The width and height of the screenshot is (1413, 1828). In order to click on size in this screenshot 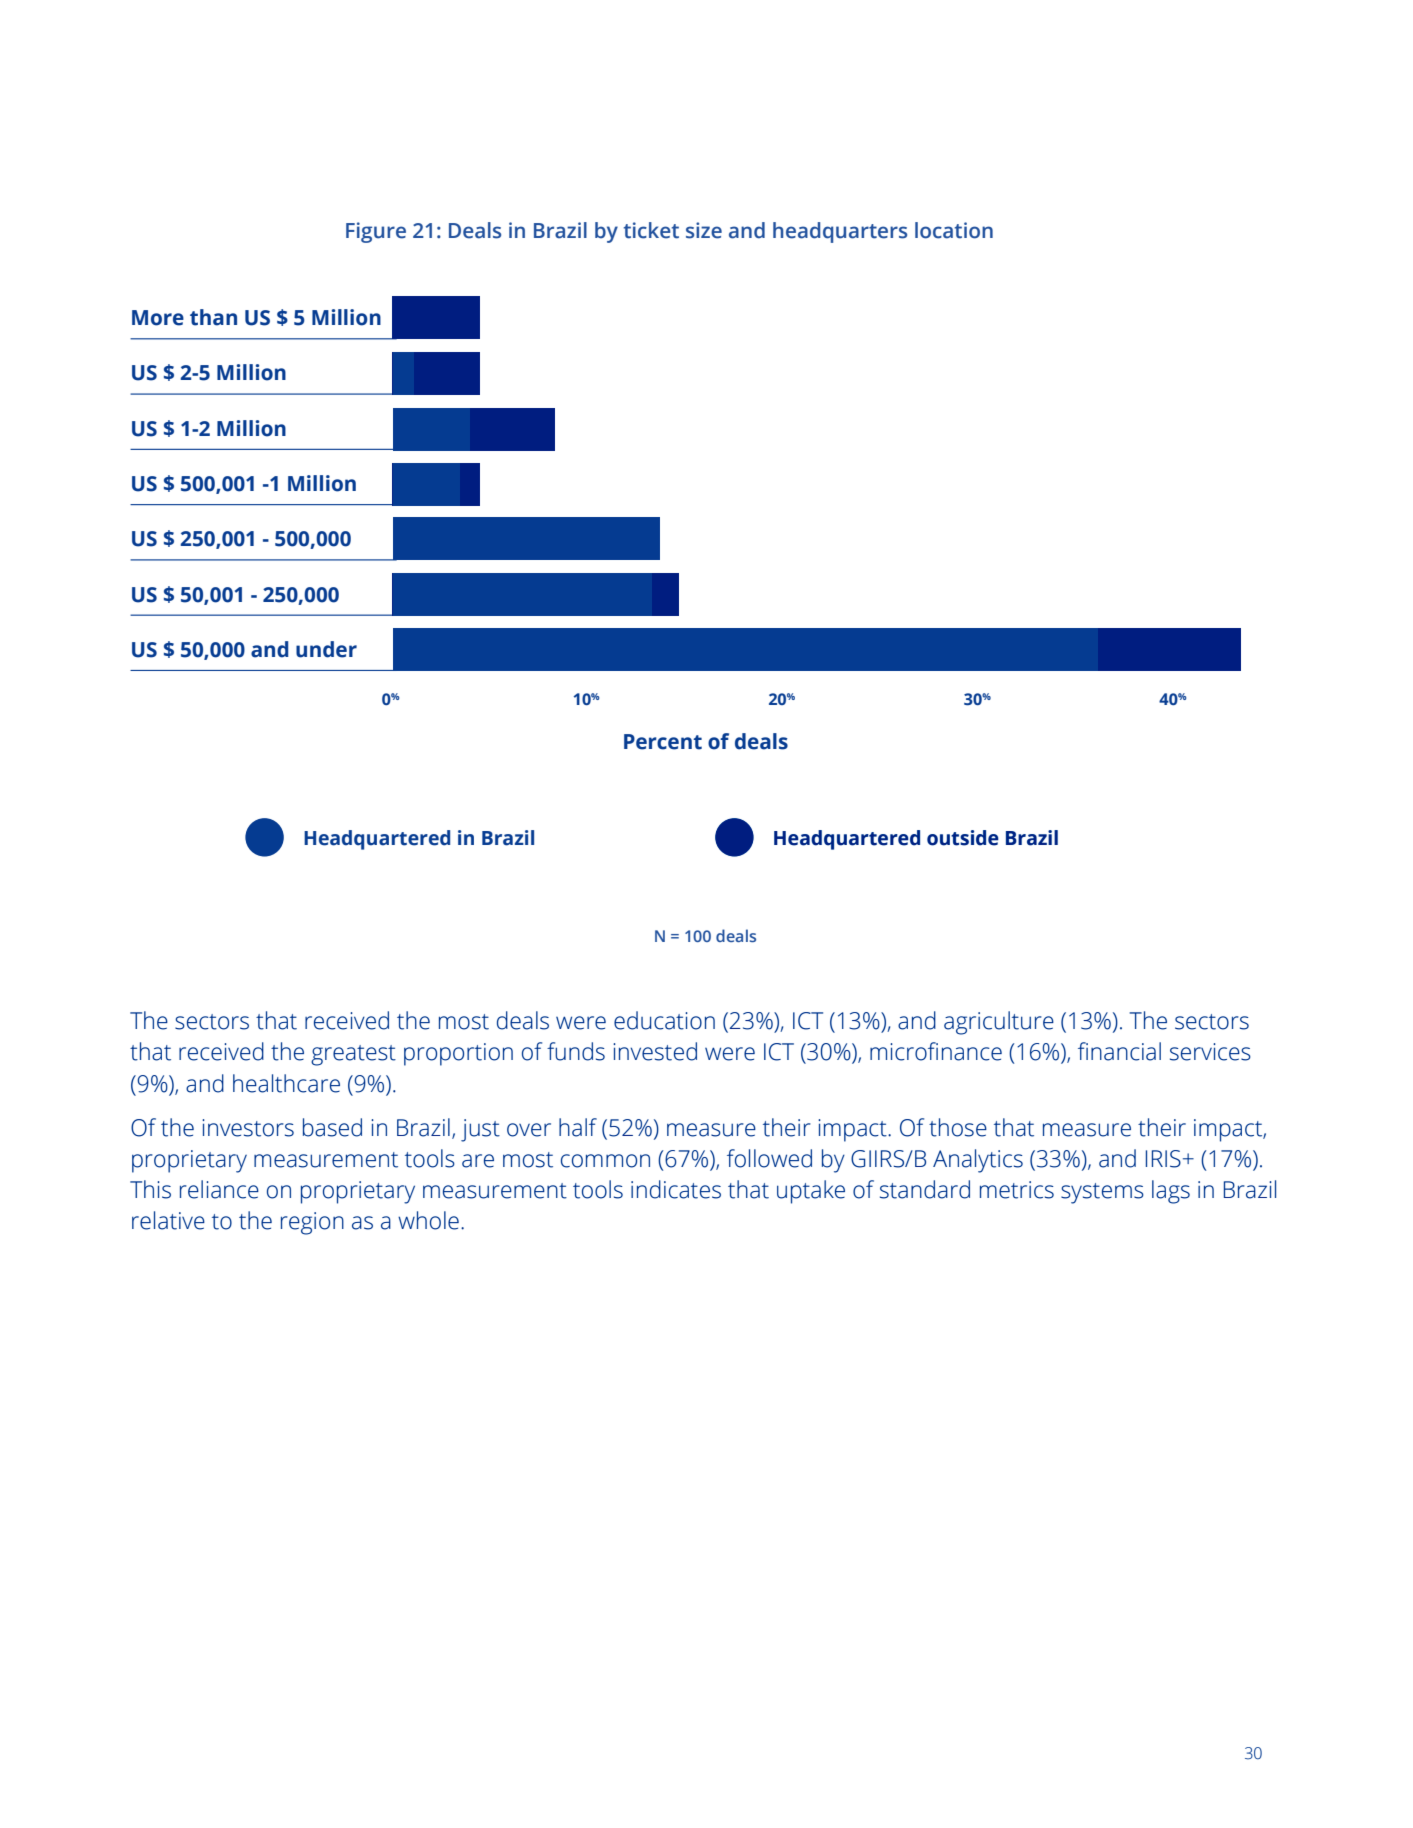, I will do `click(704, 230)`.
